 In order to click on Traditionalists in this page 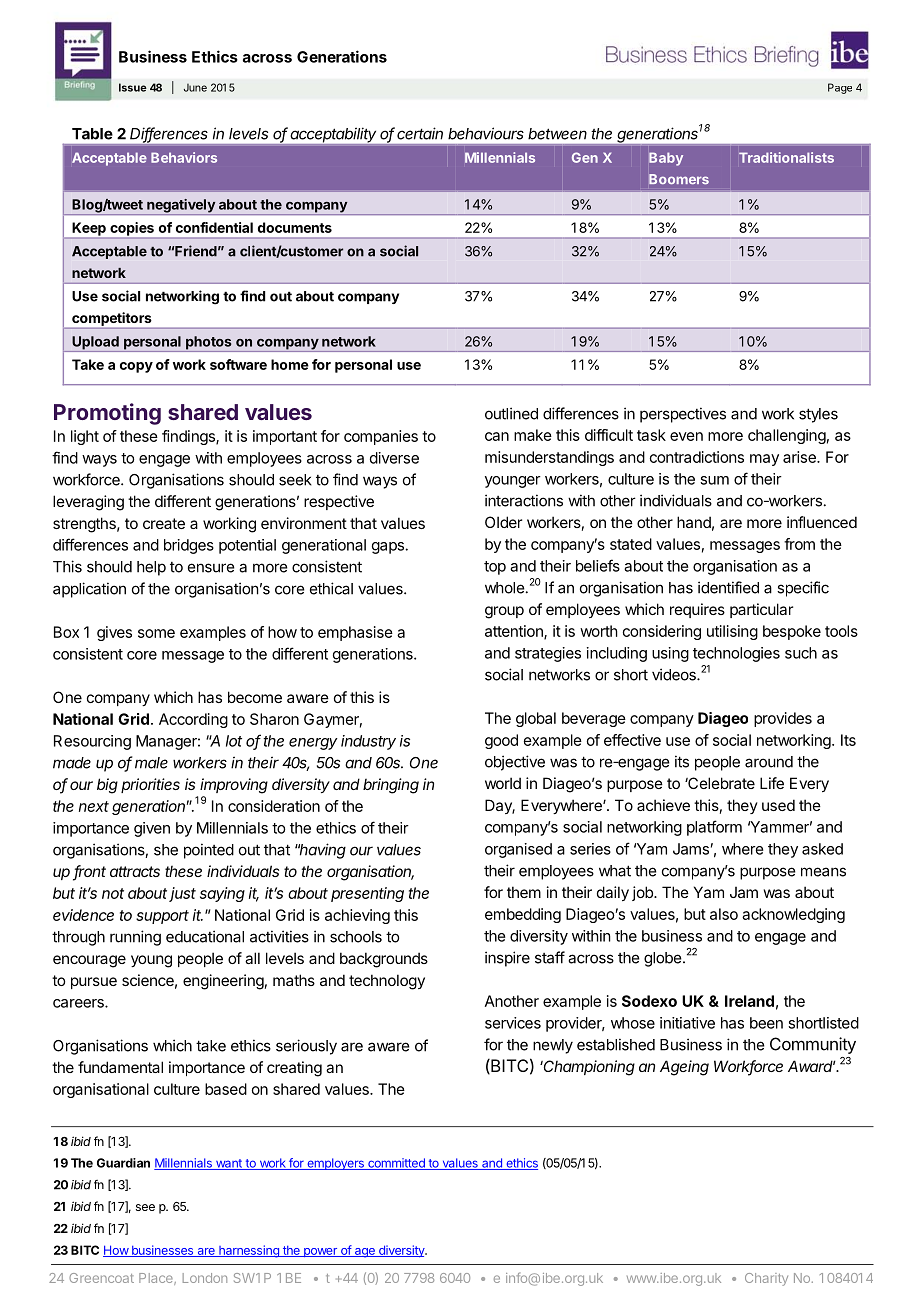, I will do `click(786, 157)`.
